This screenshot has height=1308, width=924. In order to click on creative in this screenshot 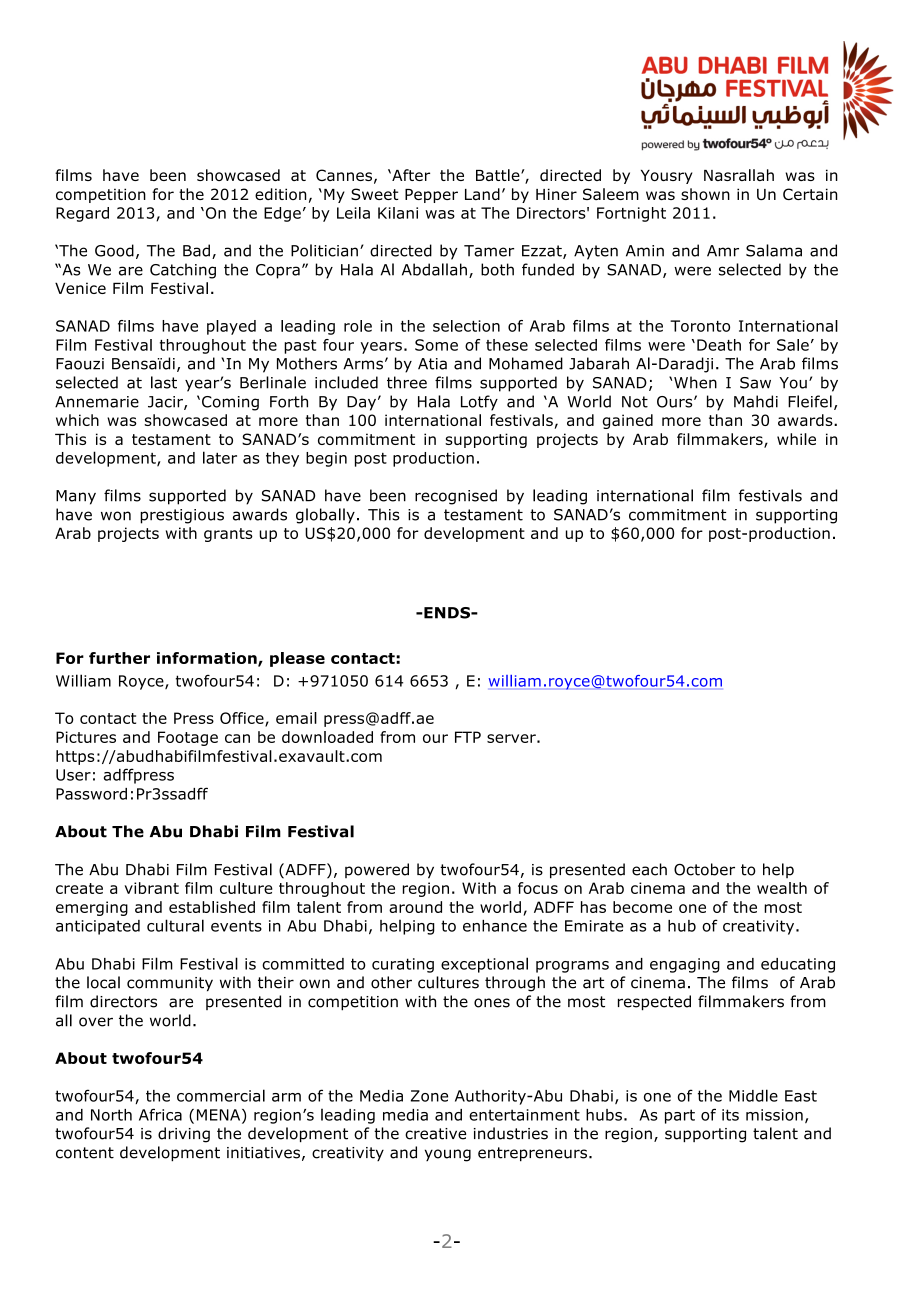, I will do `click(435, 1134)`.
